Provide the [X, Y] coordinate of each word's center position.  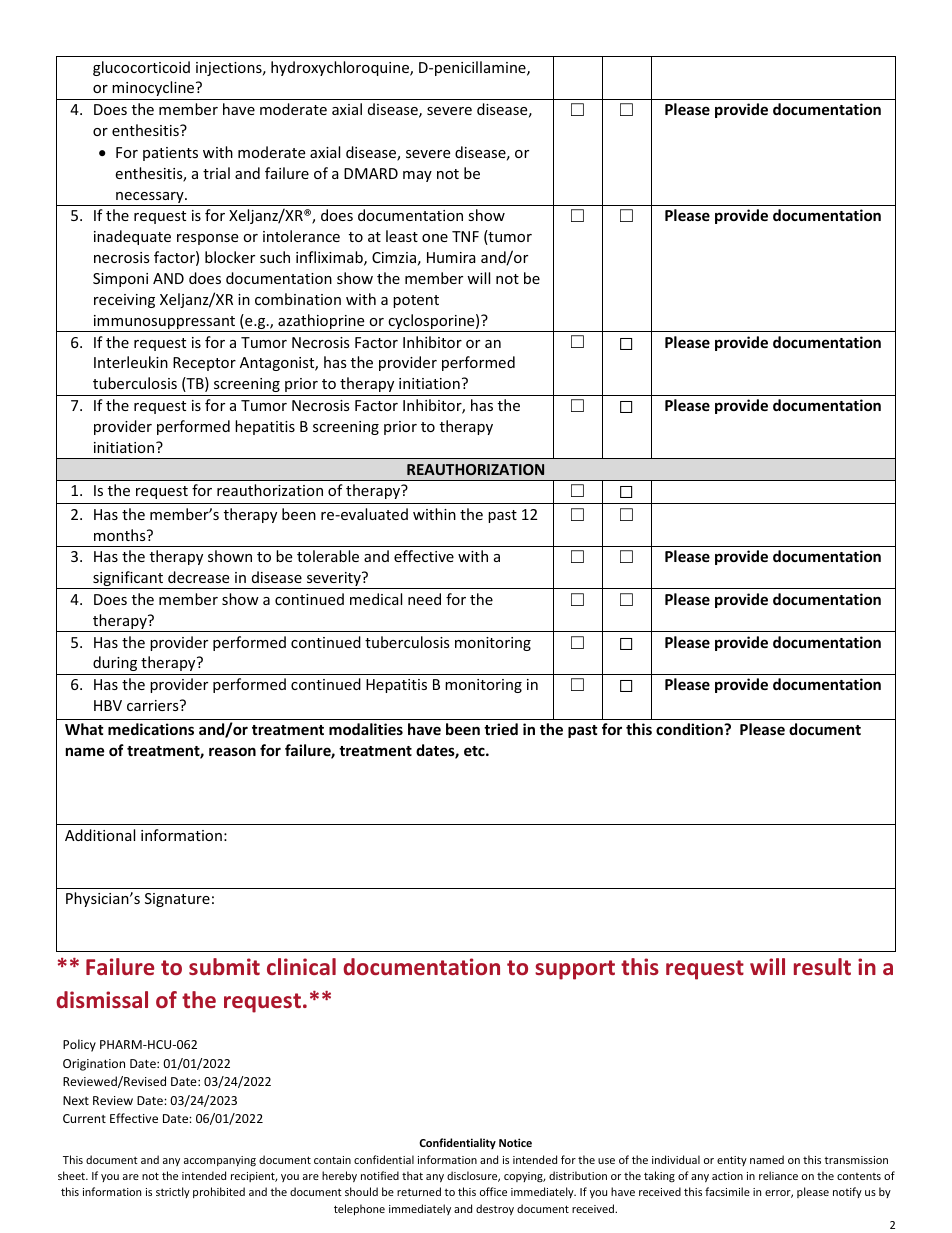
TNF [465, 236]
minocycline [154, 88]
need [424, 599]
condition [690, 729]
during [115, 665]
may [417, 176]
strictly [173, 1192]
